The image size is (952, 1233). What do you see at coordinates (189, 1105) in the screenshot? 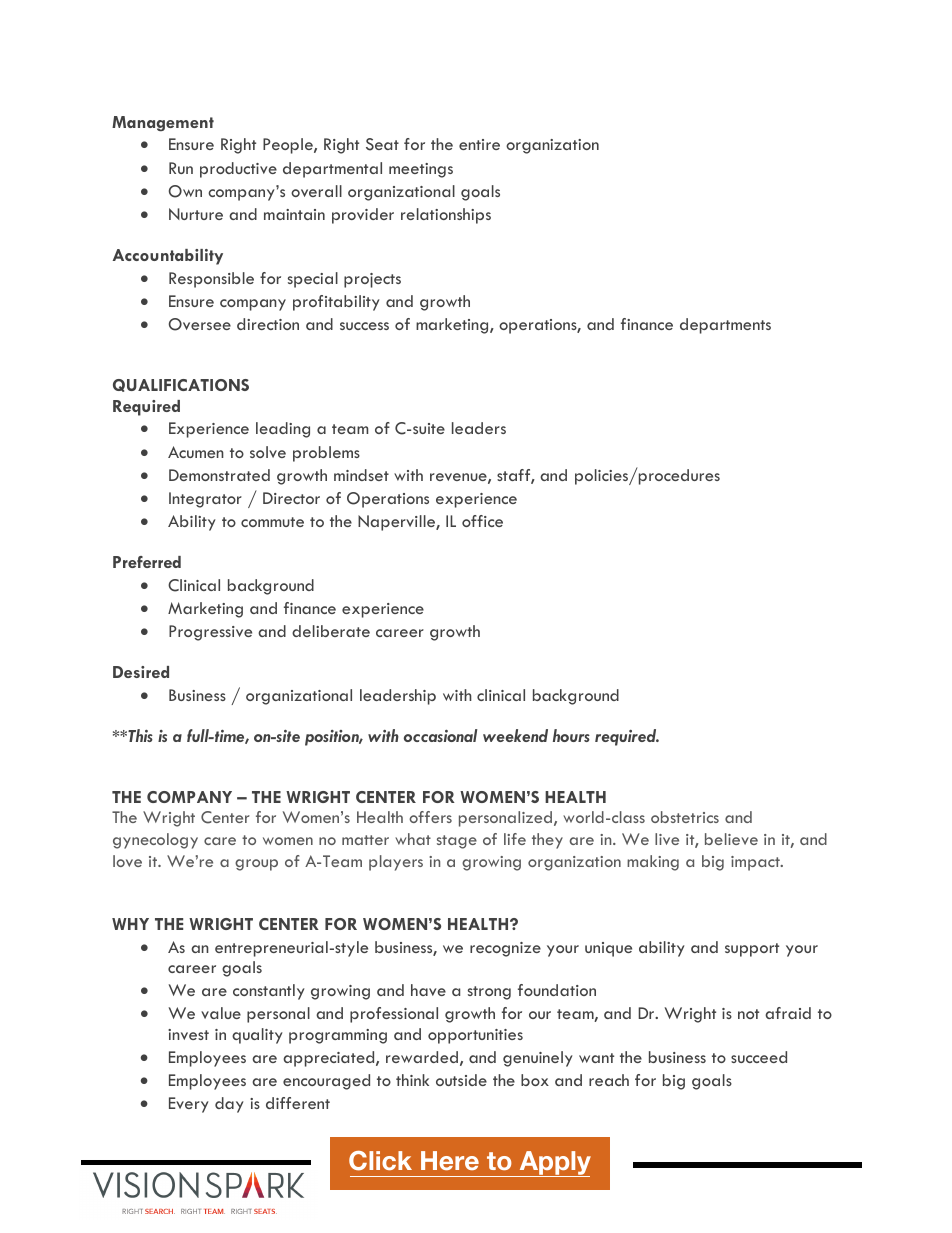
I see `Every` at bounding box center [189, 1105].
